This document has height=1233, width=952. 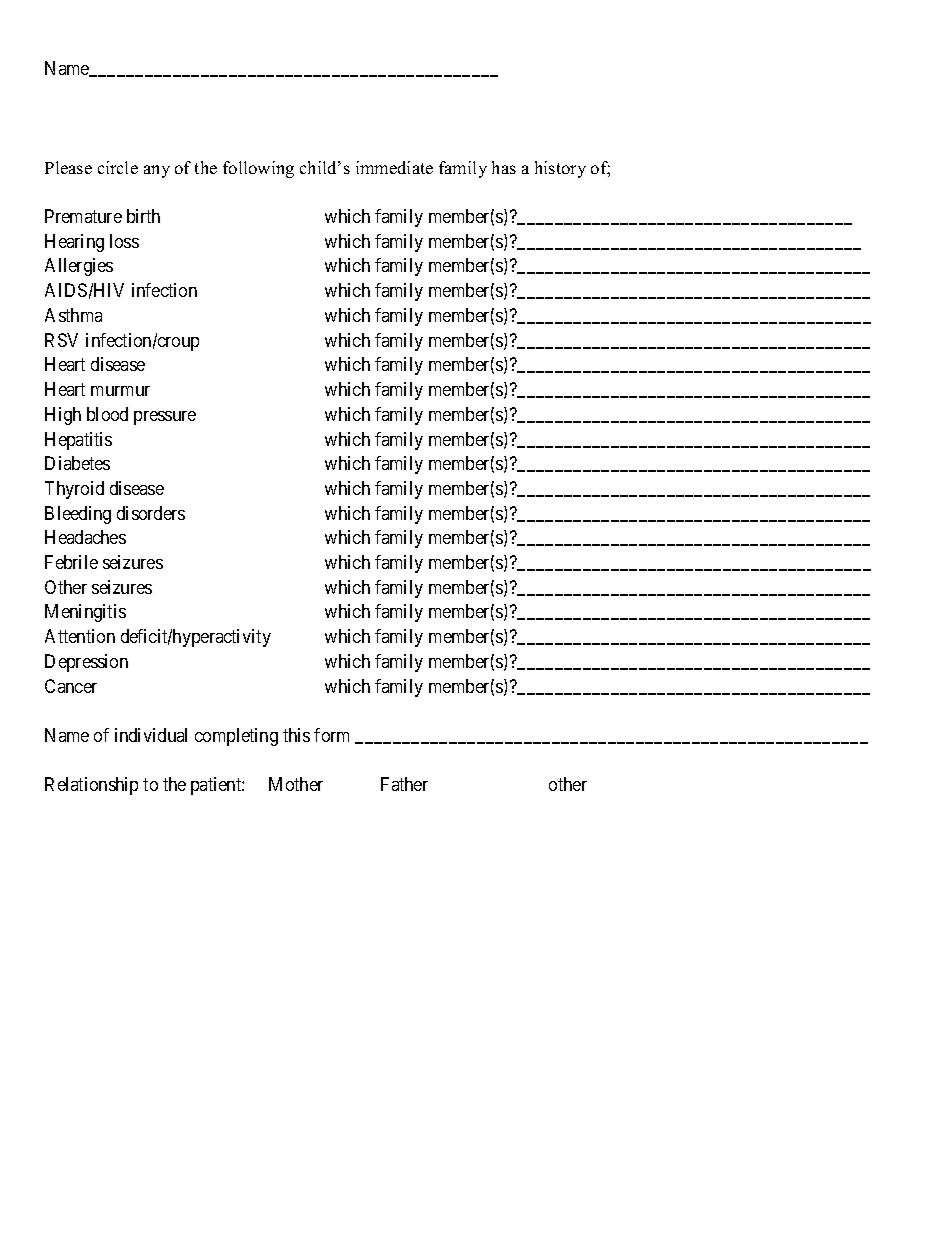 What do you see at coordinates (120, 391) in the document?
I see `murmur` at bounding box center [120, 391].
